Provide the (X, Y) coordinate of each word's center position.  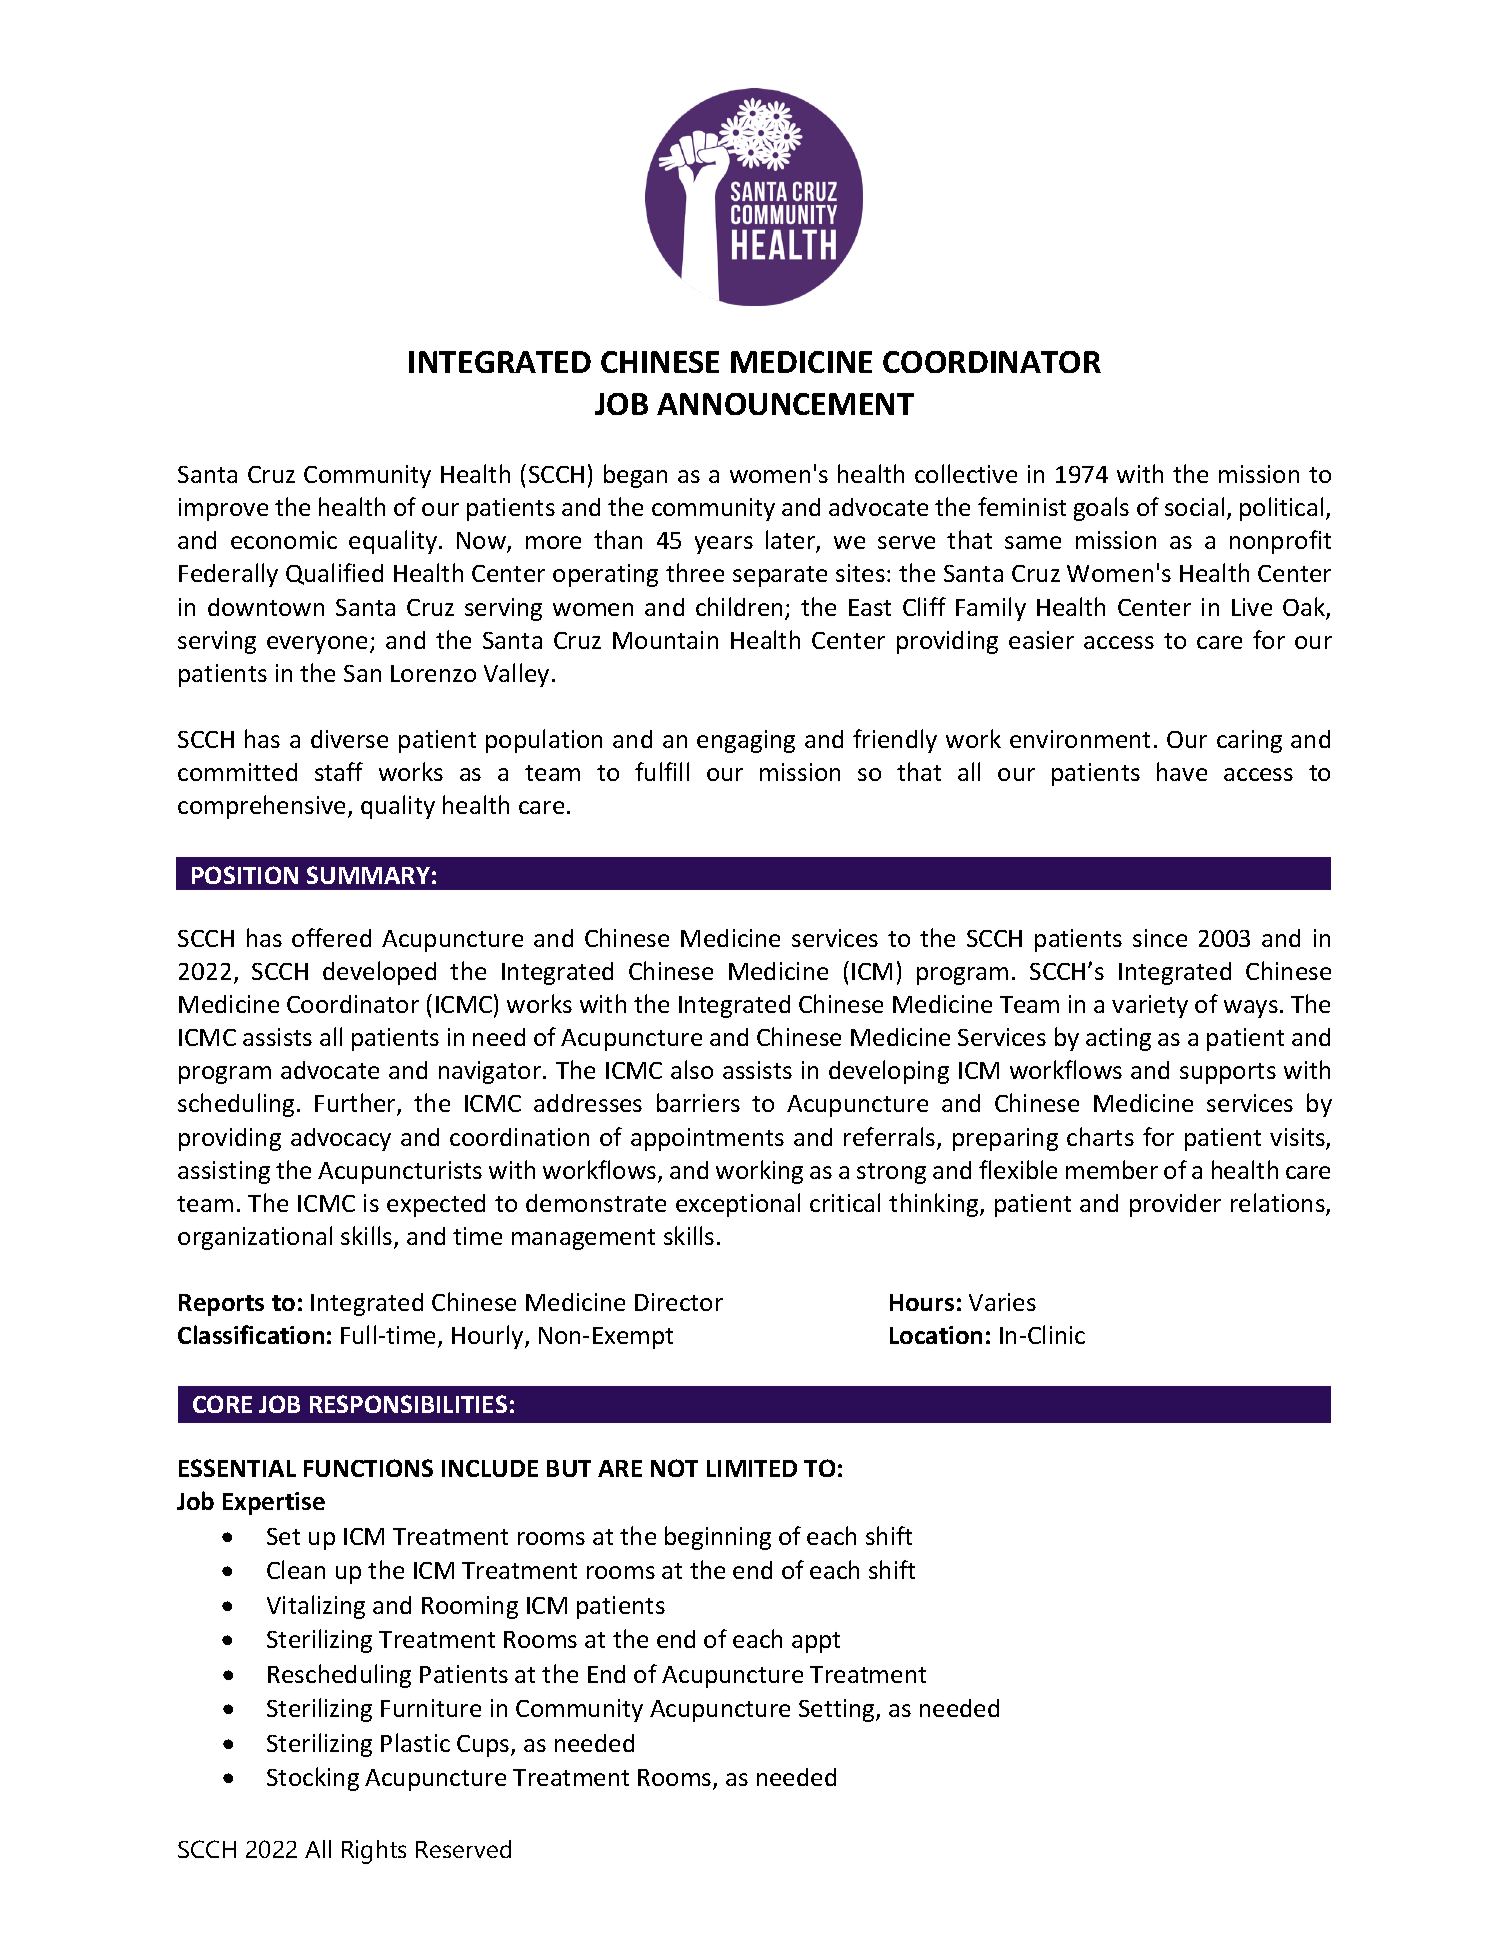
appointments (707, 1139)
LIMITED (752, 1468)
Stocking (313, 1779)
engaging (746, 741)
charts (1100, 1136)
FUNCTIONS (368, 1468)
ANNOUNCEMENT (785, 404)
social (1194, 506)
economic (284, 540)
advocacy (341, 1139)
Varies (1002, 1302)
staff (339, 771)
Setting (838, 1710)
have (1182, 771)
